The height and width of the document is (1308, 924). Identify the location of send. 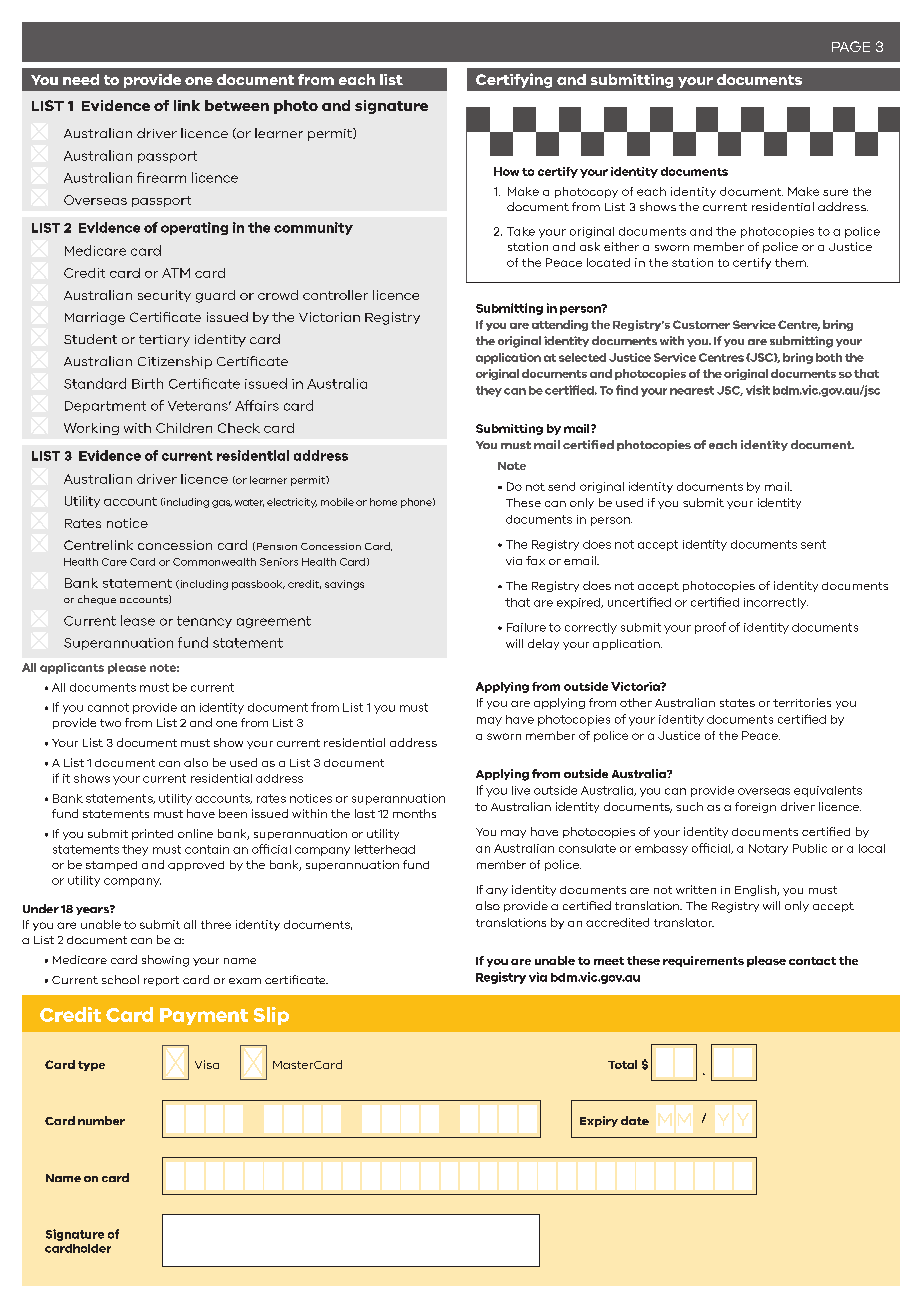
(561, 486).
